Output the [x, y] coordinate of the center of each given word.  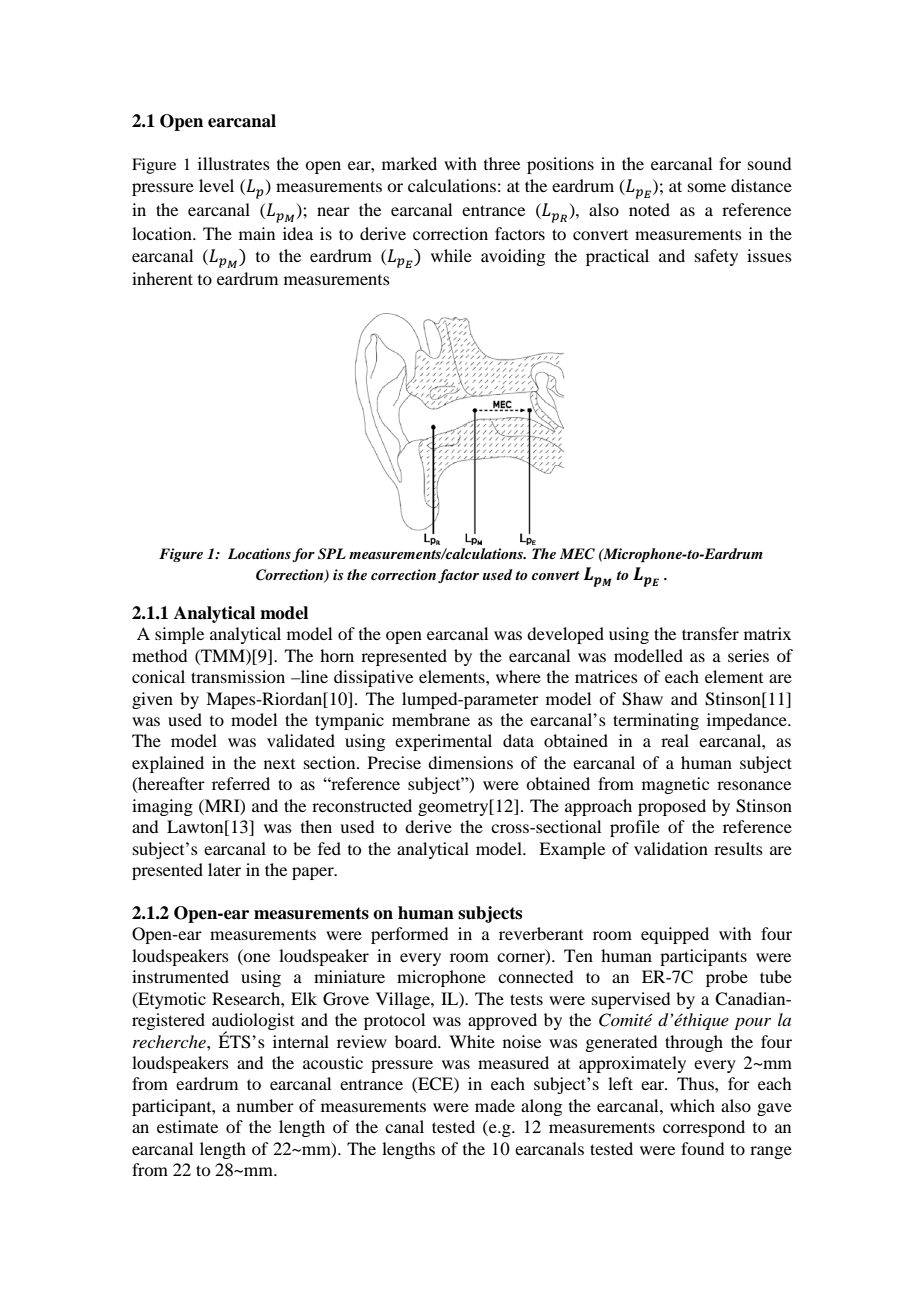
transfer [710, 633]
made [495, 1105]
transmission [238, 676]
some [707, 187]
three [502, 163]
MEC [577, 554]
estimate [187, 1126]
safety [716, 257]
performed [409, 935]
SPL [332, 554]
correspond [704, 1128]
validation [671, 848]
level [216, 185]
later [224, 869]
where [518, 676]
